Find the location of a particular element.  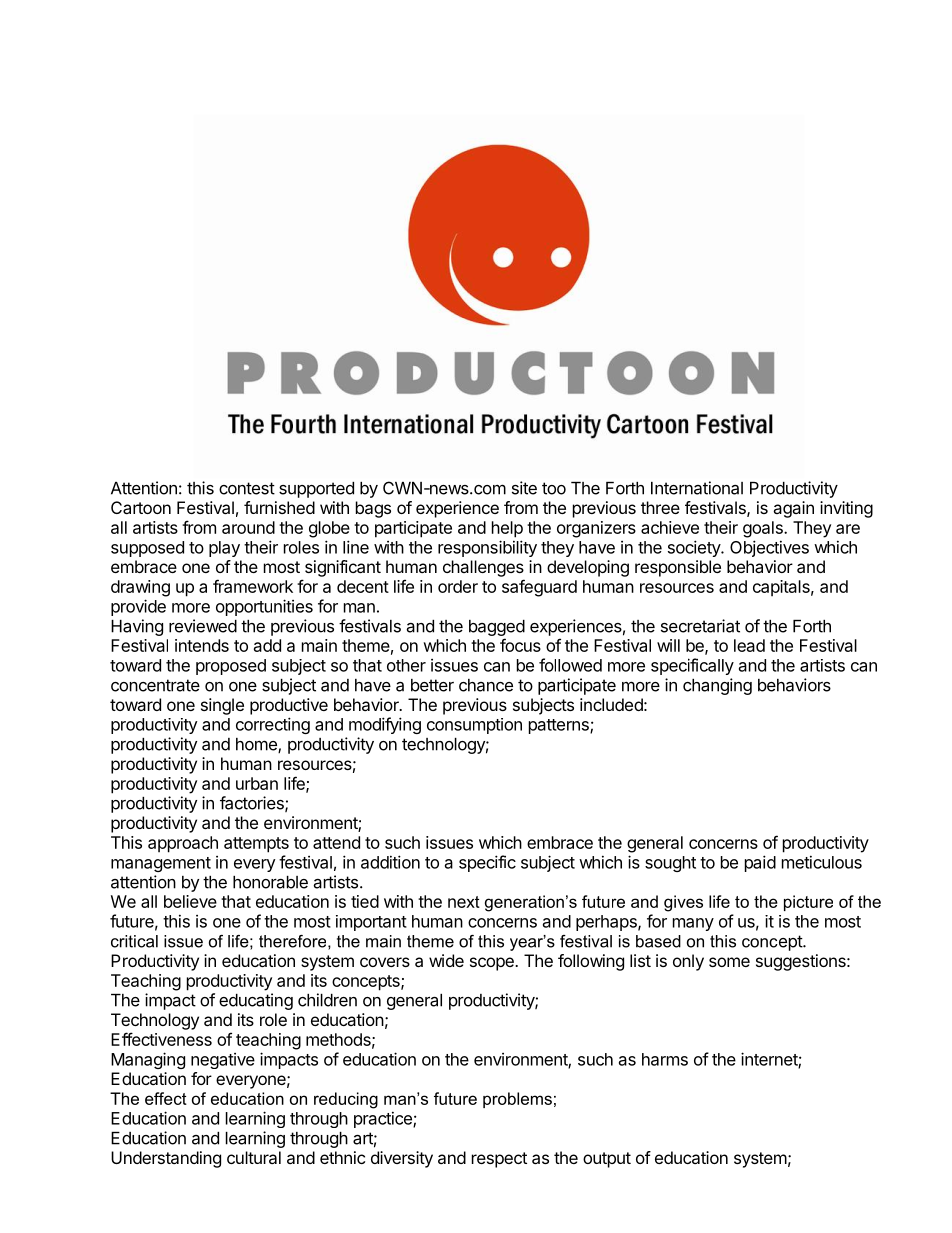

respect is located at coordinates (499, 1160).
